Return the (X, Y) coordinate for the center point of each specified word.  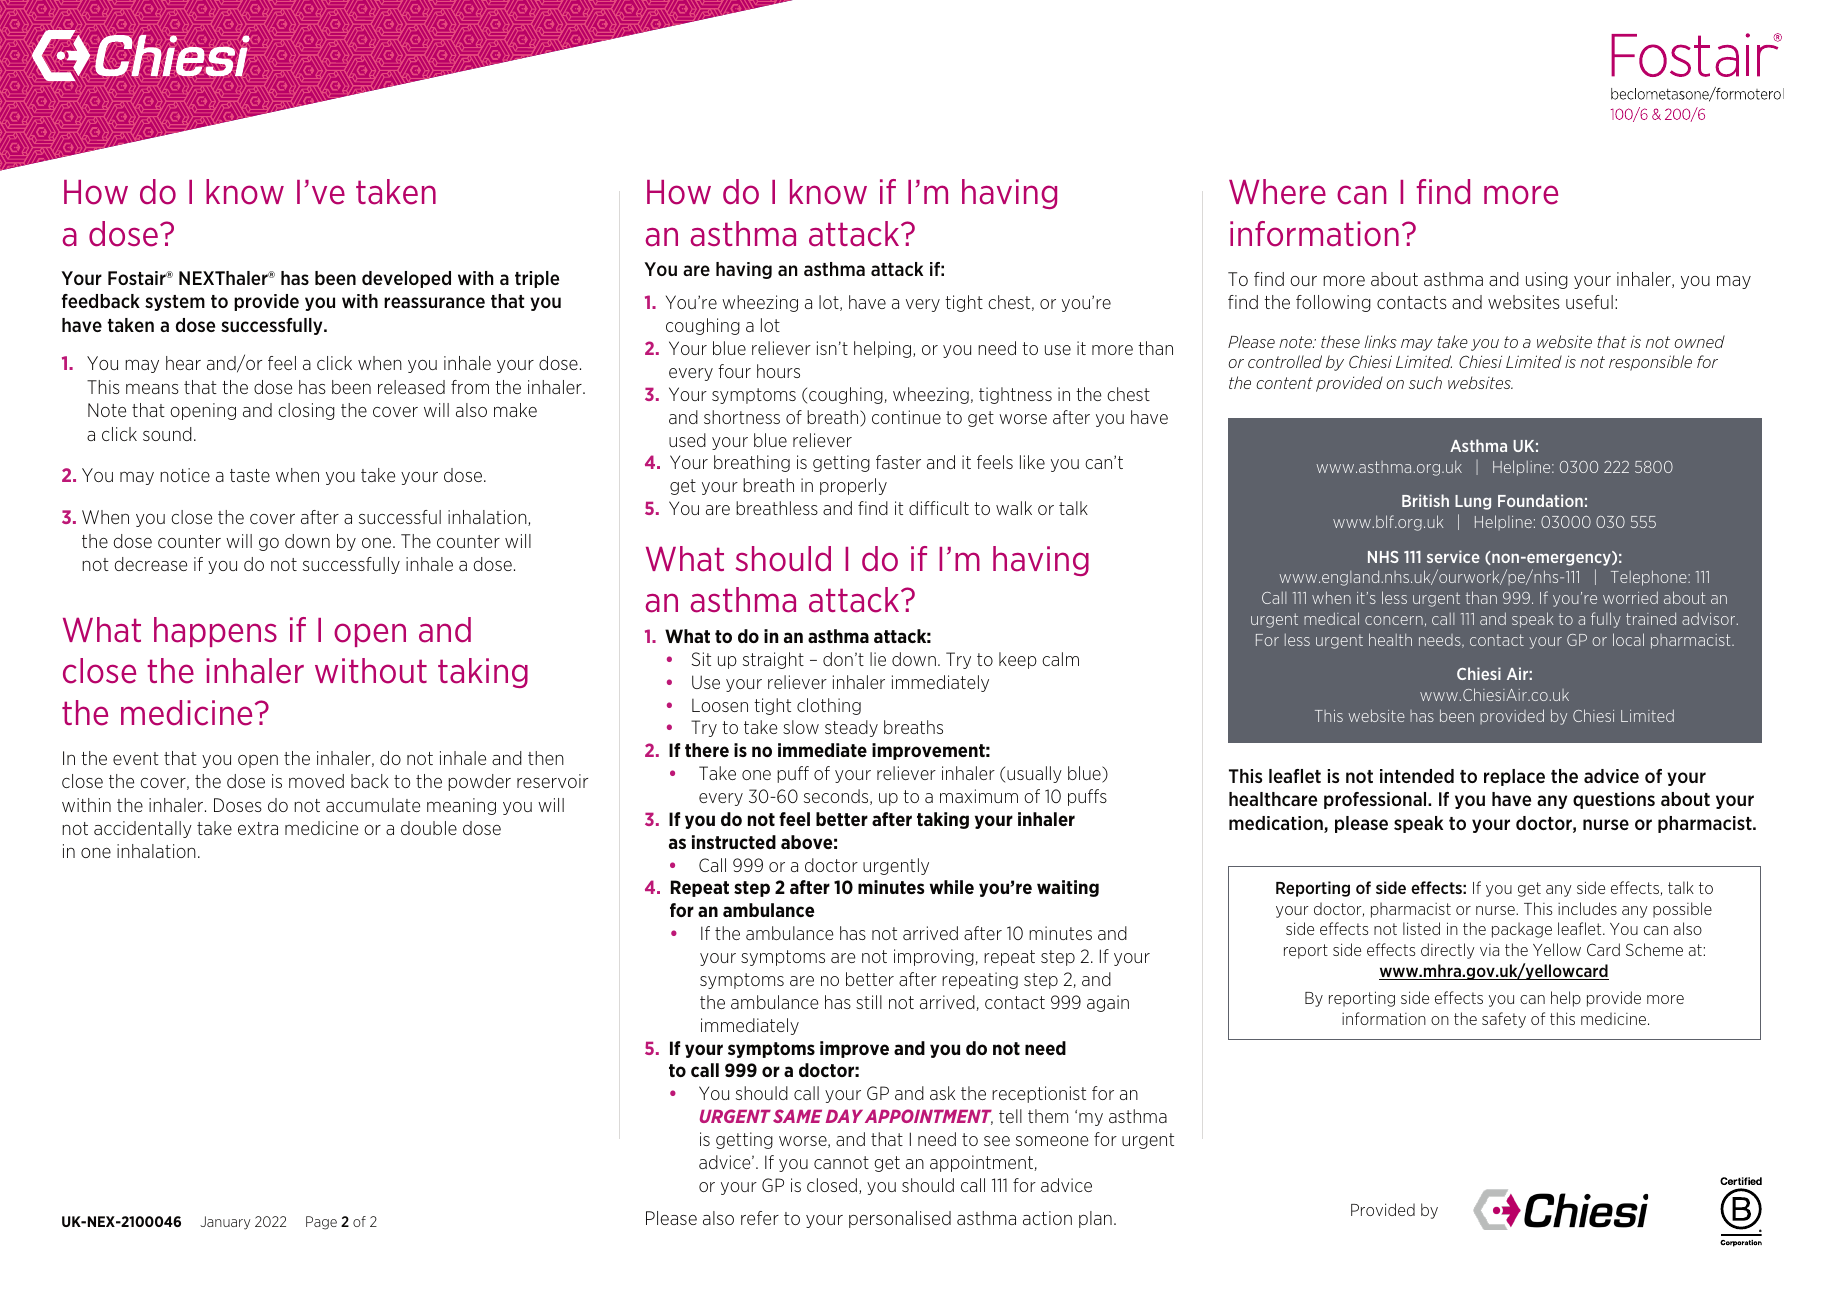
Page (321, 1223)
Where (1277, 192)
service (1453, 556)
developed (406, 279)
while (952, 887)
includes (1587, 908)
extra (258, 828)
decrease (151, 564)
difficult (939, 508)
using (1547, 280)
